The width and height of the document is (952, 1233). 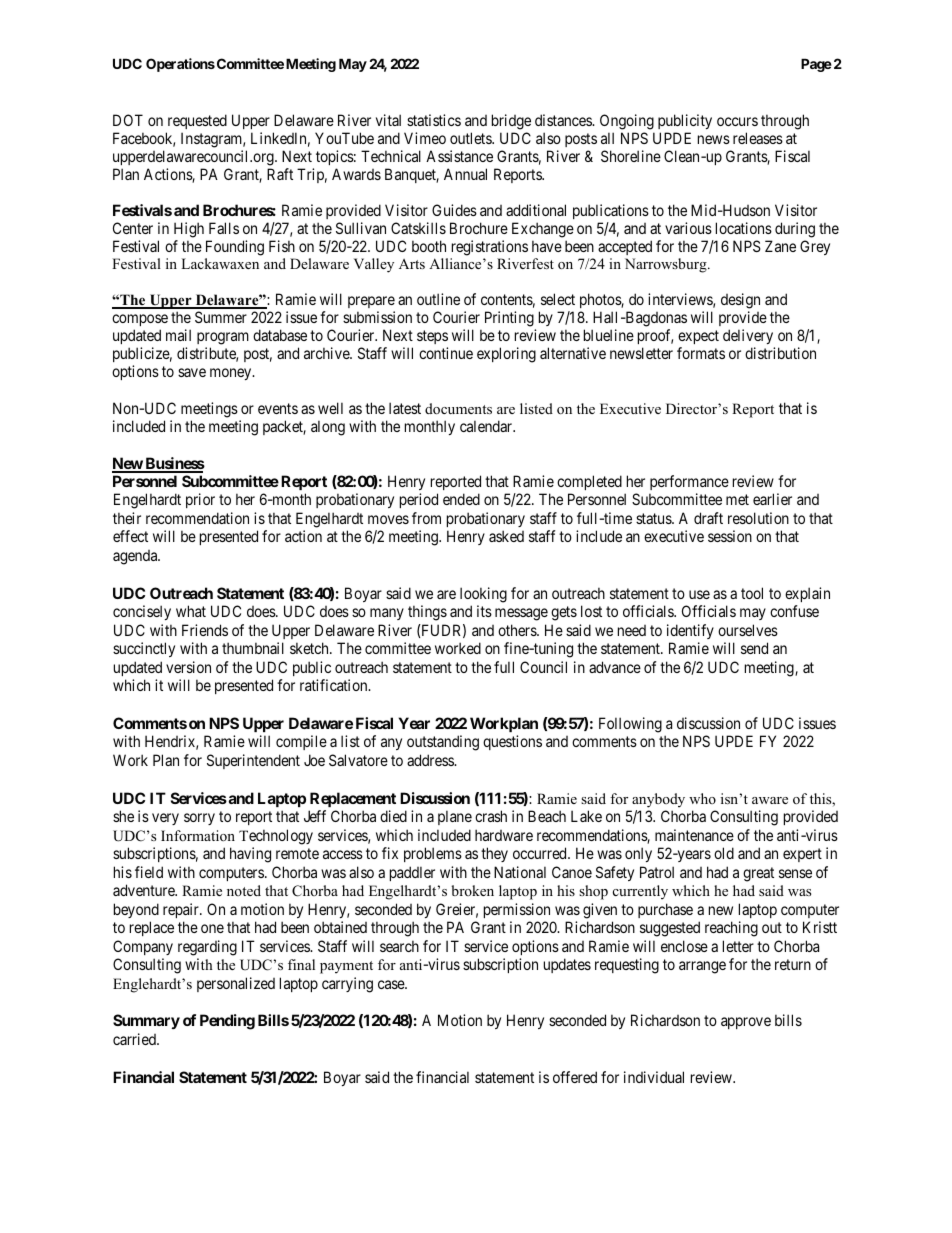 What do you see at coordinates (253, 761) in the document?
I see `Superintendent` at bounding box center [253, 761].
